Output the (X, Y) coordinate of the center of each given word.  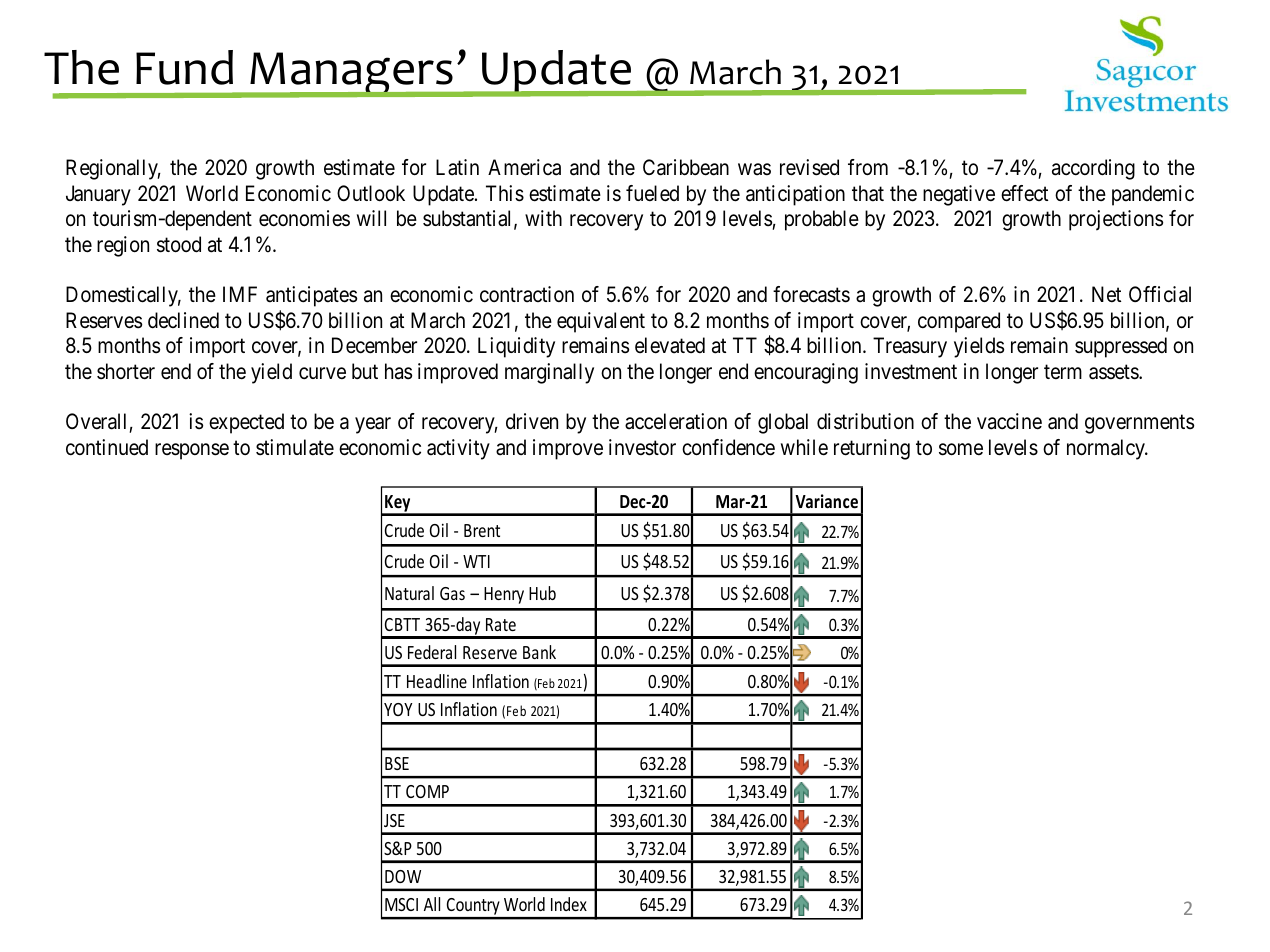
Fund (184, 67)
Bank (539, 652)
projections (1116, 220)
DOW (403, 876)
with (543, 218)
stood (179, 244)
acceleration (676, 421)
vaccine (1009, 421)
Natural (409, 593)
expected (246, 423)
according (1093, 169)
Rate (501, 624)
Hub (542, 593)
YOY (398, 709)
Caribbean (686, 167)
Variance (826, 501)
